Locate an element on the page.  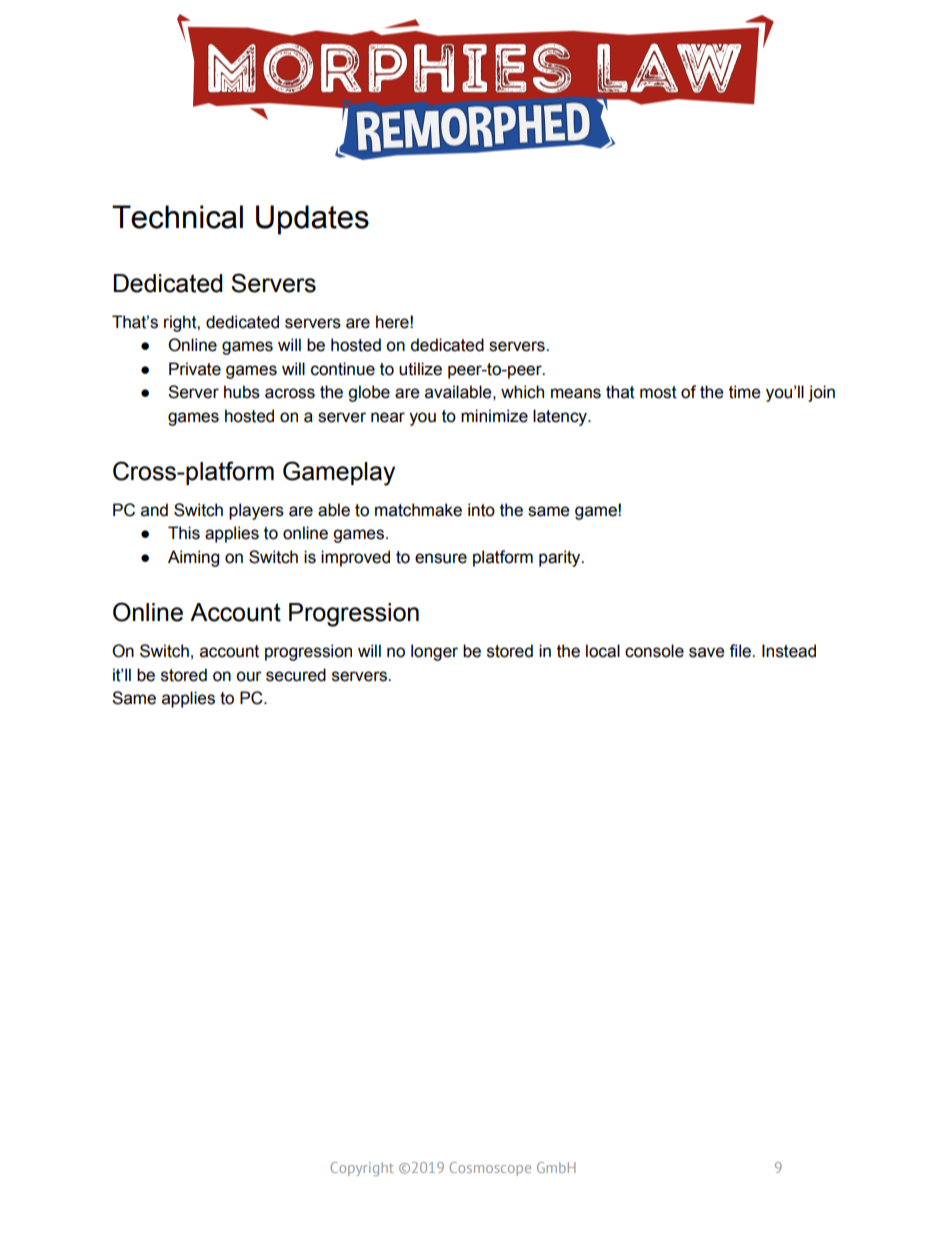
our is located at coordinates (249, 676).
